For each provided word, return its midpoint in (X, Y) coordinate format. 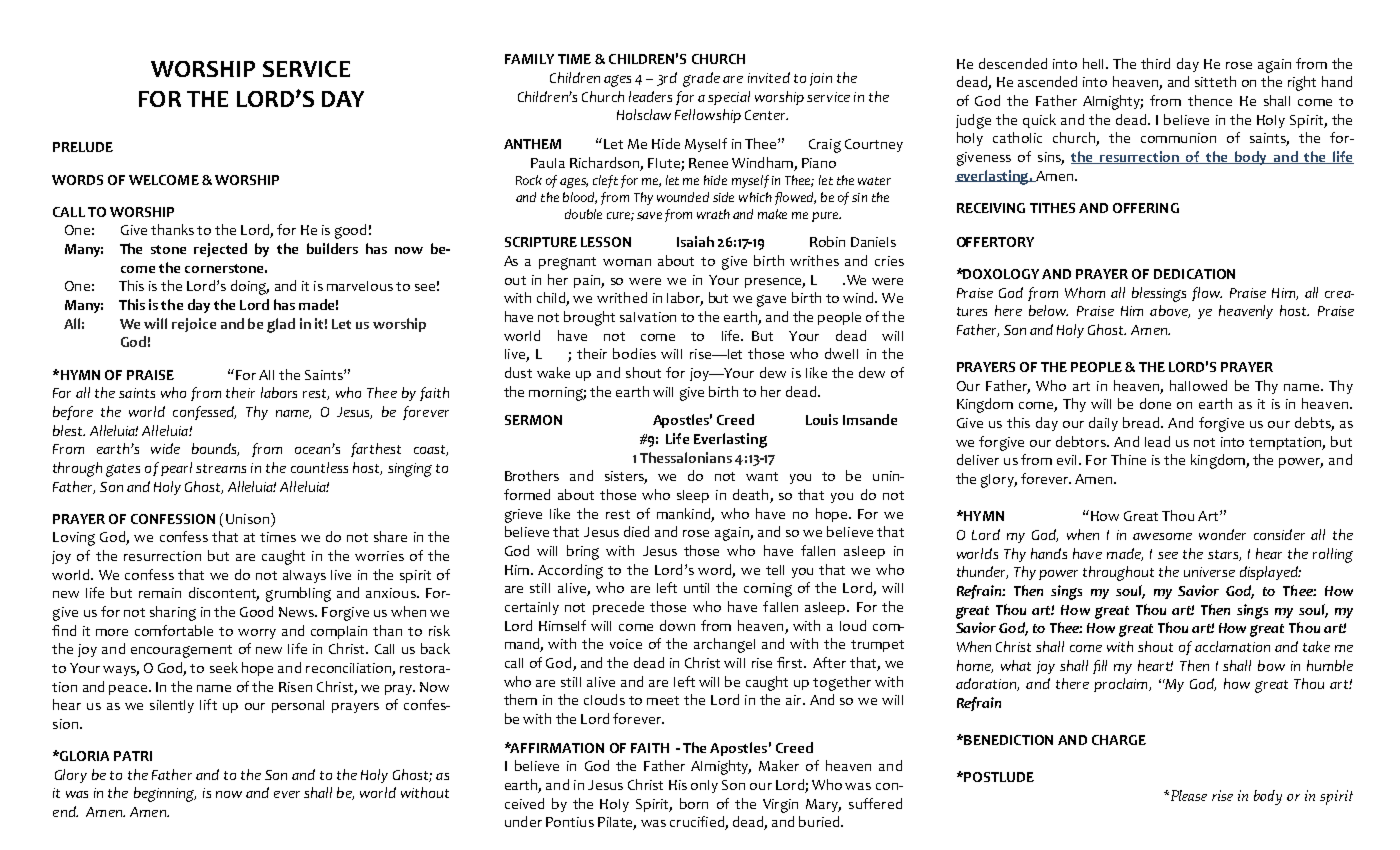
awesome (1162, 536)
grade (701, 79)
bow (1271, 665)
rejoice (194, 325)
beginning (165, 794)
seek (224, 667)
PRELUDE (83, 147)
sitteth (1215, 81)
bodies (634, 353)
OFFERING (1146, 208)
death (752, 496)
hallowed (1198, 385)
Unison (247, 519)
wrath (713, 214)
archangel (724, 645)
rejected (220, 250)
